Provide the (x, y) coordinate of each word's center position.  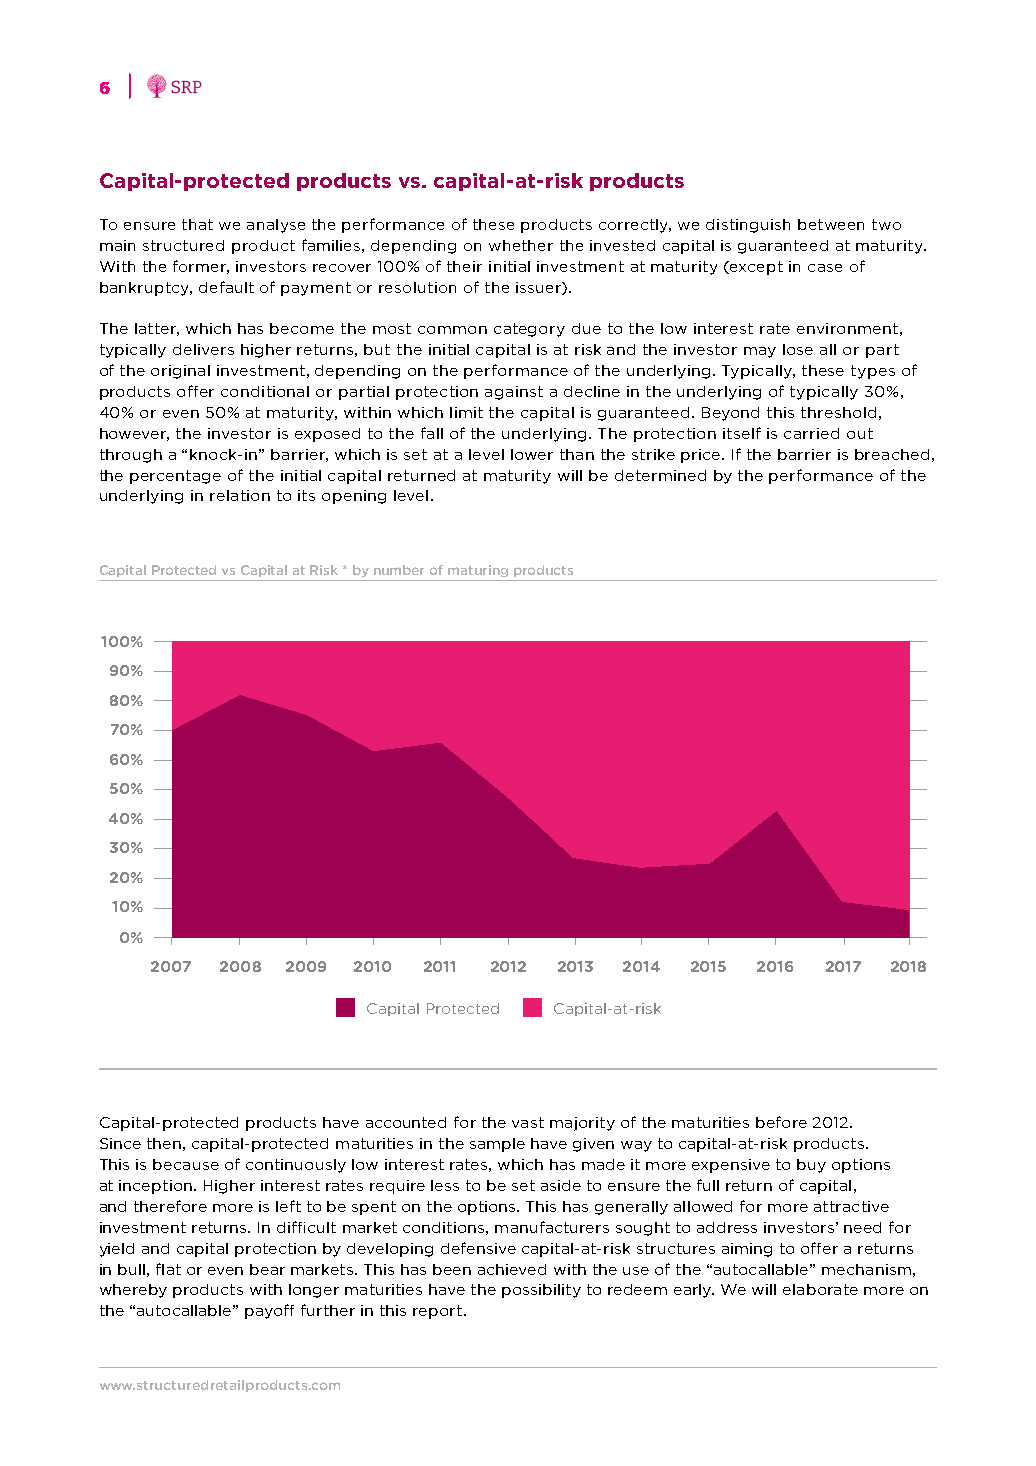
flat (168, 1269)
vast (528, 1122)
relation (240, 495)
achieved (512, 1269)
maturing (478, 571)
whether (521, 245)
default (226, 287)
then (164, 1143)
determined (660, 475)
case (825, 268)
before (781, 1122)
